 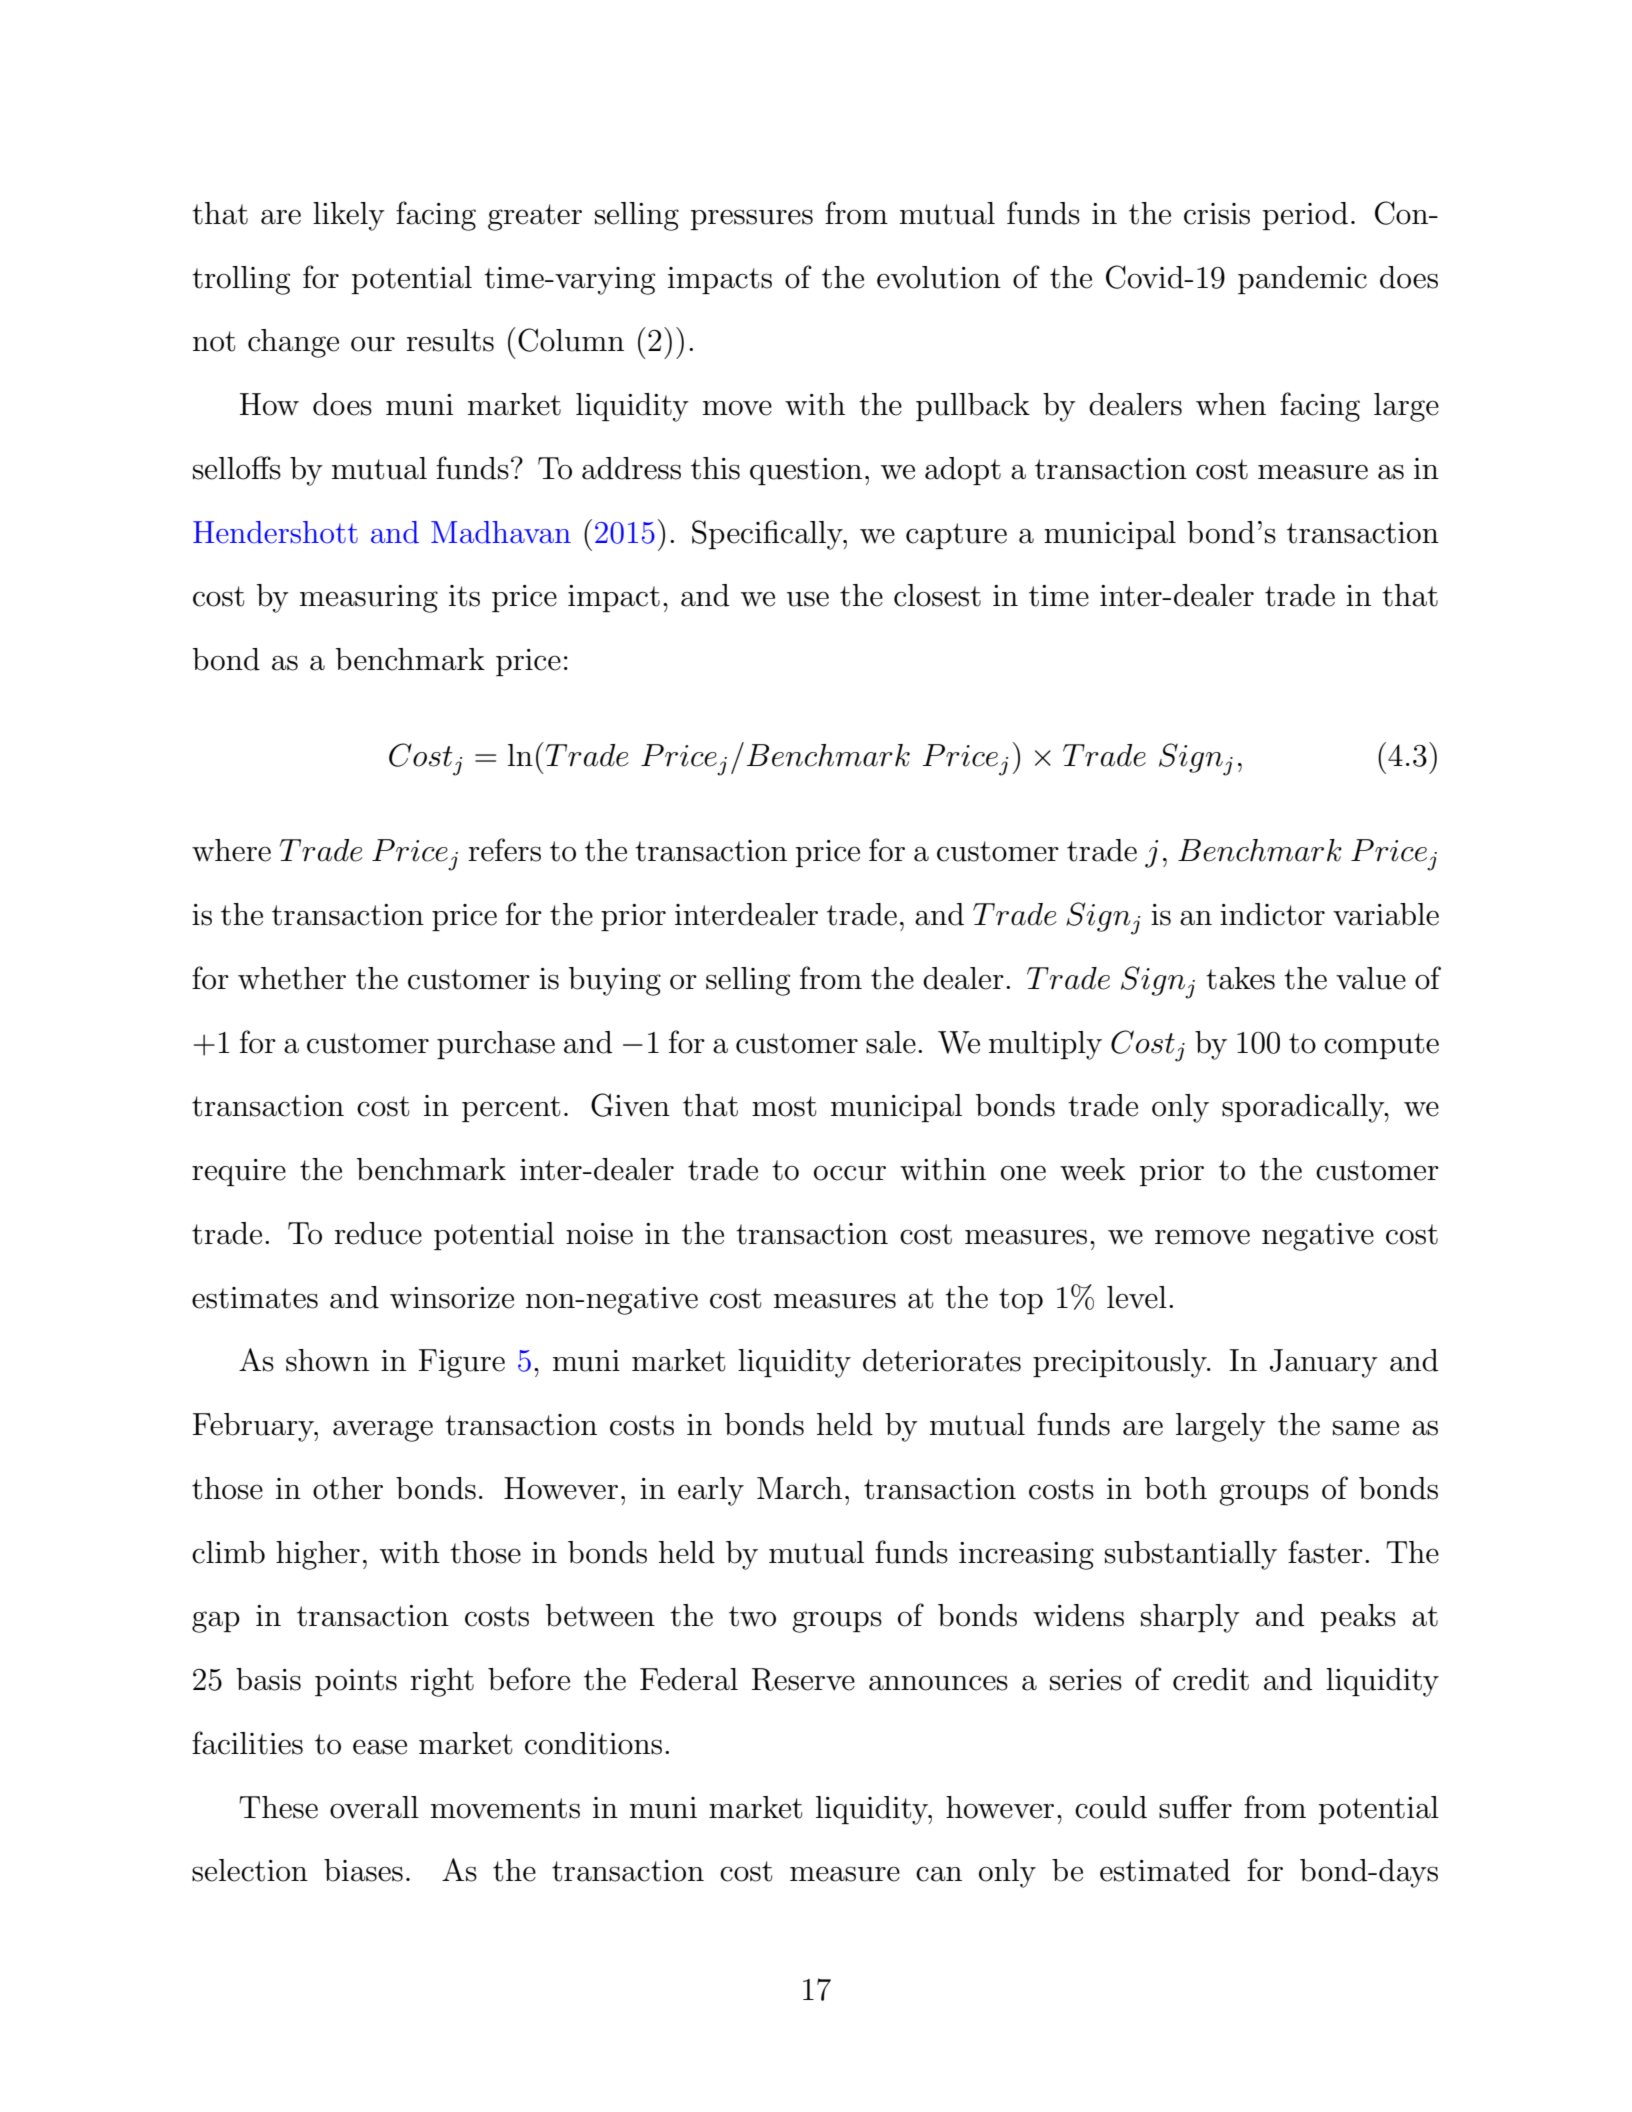 I want to click on where, so click(x=231, y=850).
